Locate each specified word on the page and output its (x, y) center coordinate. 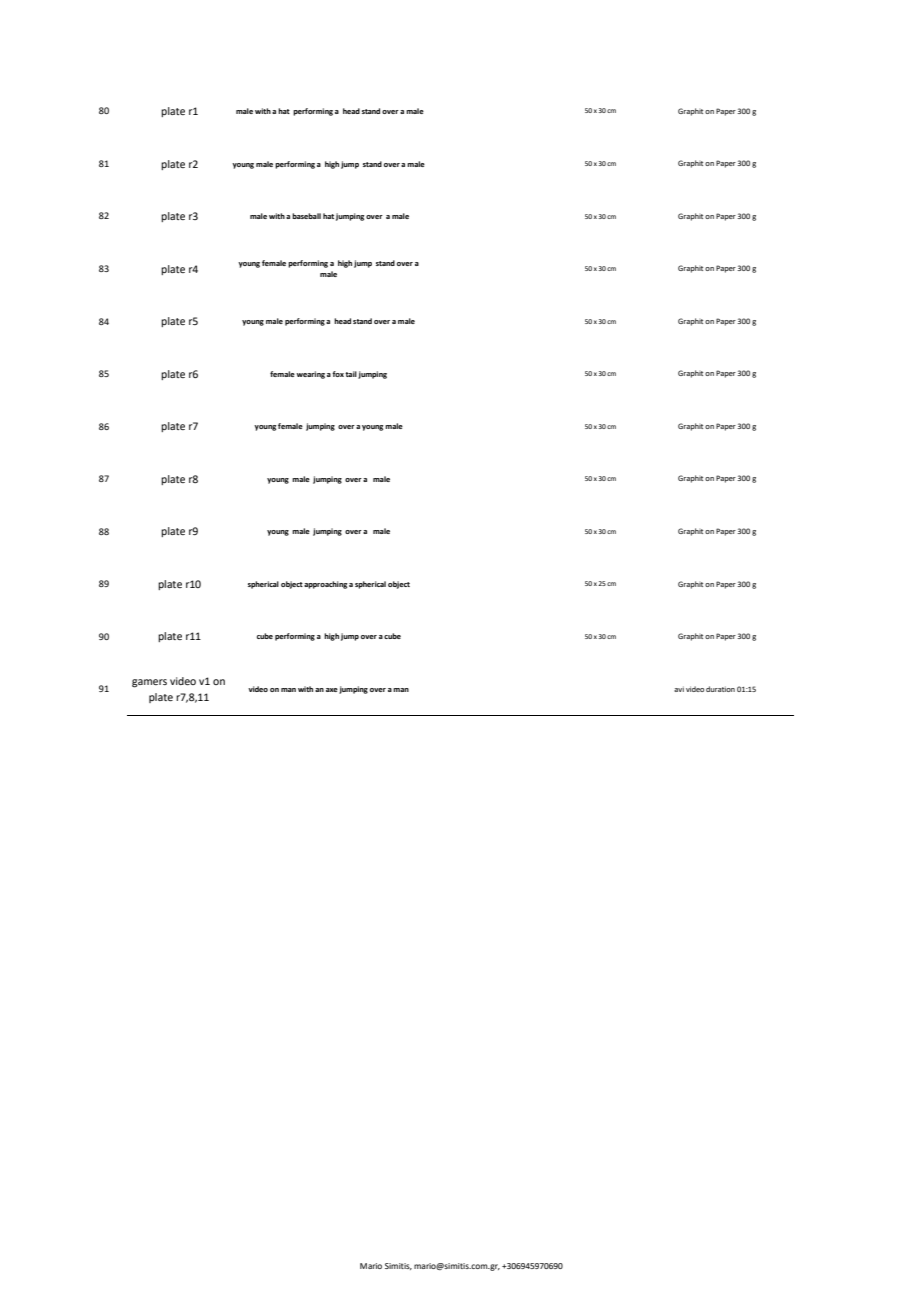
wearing (310, 375)
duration (720, 689)
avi (679, 689)
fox (338, 374)
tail (351, 374)
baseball (306, 216)
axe (332, 690)
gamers (149, 683)
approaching (325, 585)
